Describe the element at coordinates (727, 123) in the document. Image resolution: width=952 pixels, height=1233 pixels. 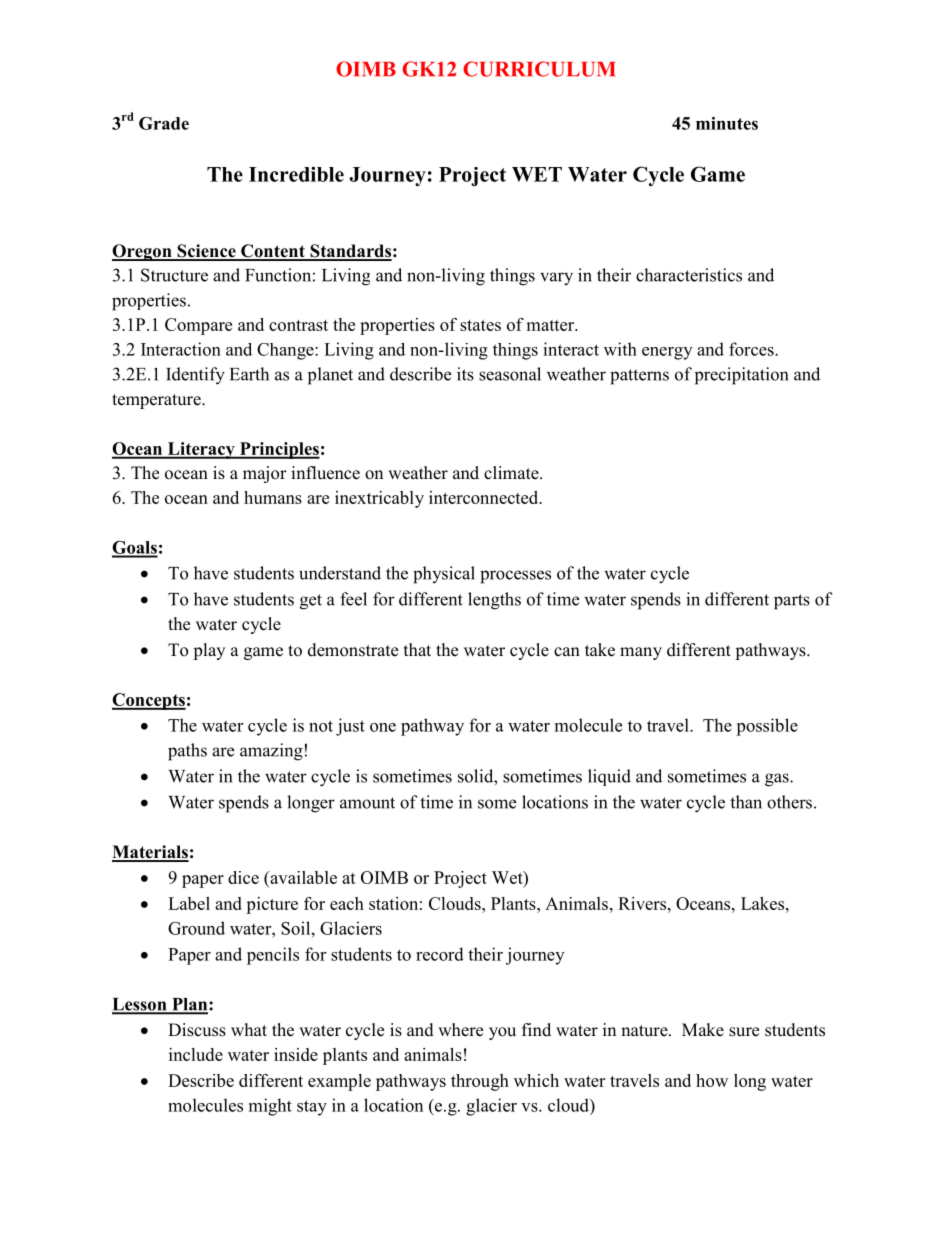
I see `minutes` at that location.
